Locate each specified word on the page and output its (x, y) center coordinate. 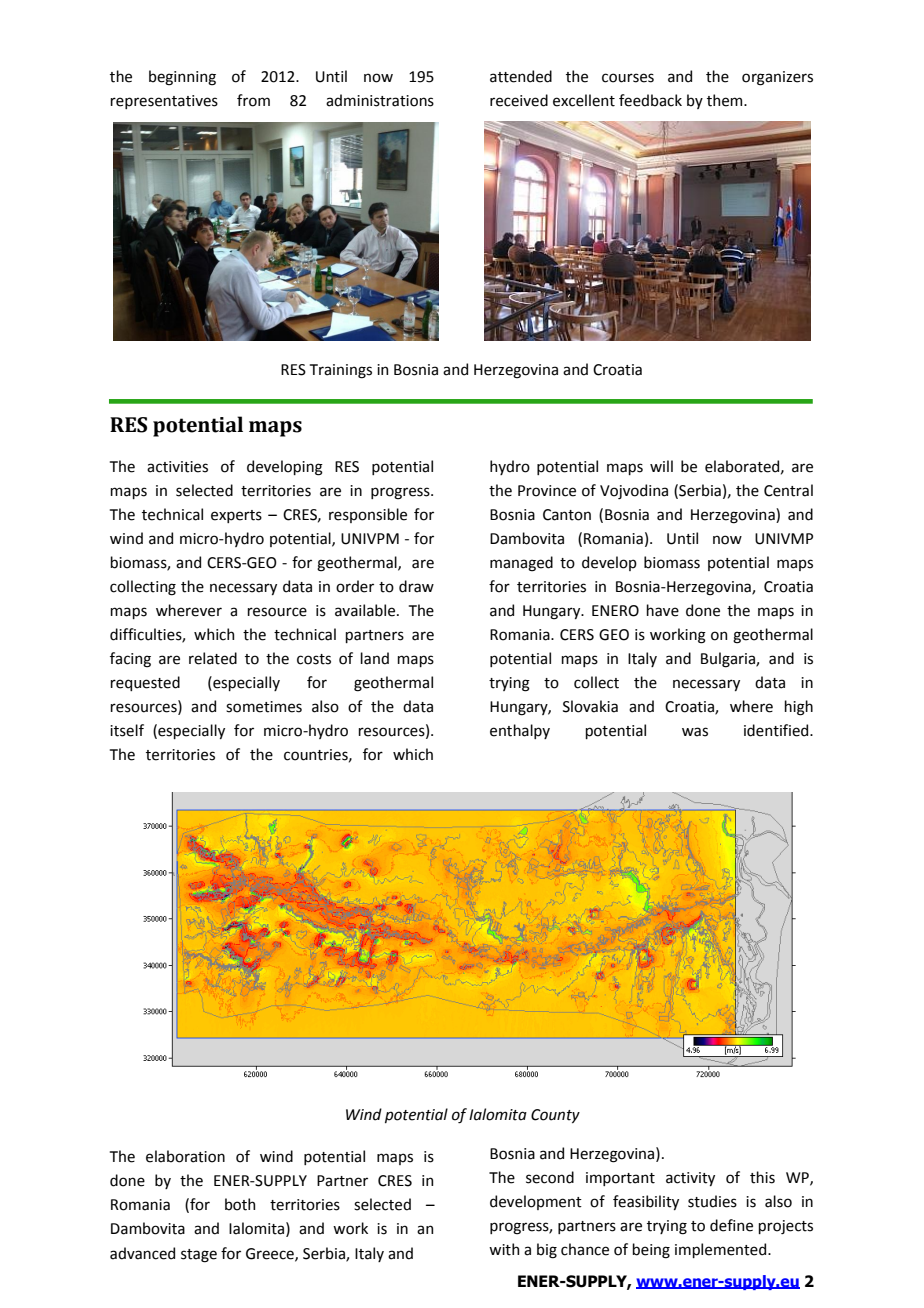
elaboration (185, 1156)
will (661, 466)
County (555, 1116)
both (240, 1204)
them (726, 100)
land (374, 658)
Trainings (341, 371)
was (695, 732)
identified (777, 730)
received (519, 100)
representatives (164, 102)
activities (177, 467)
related (213, 658)
